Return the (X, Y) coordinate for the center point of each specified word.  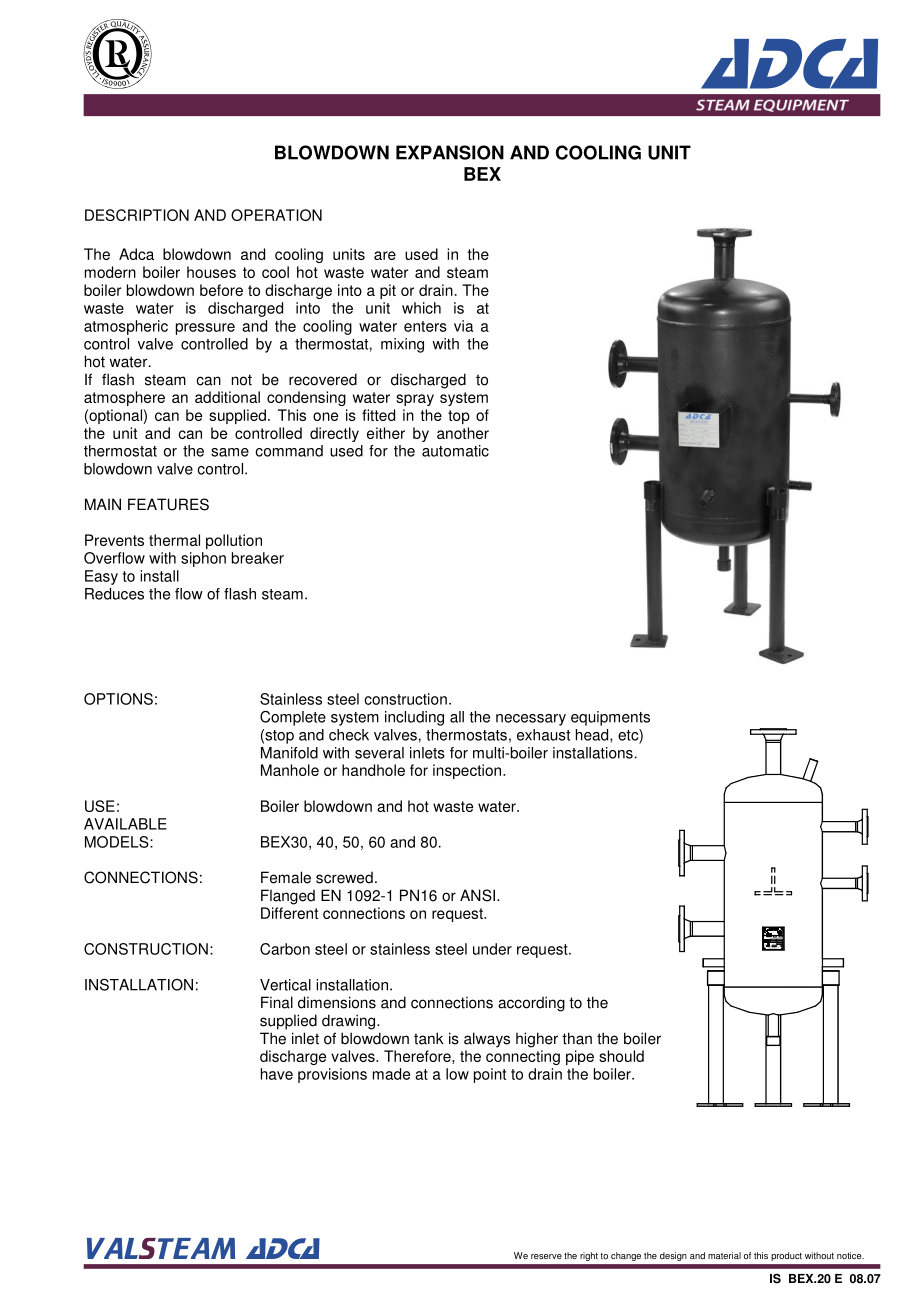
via (464, 326)
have (277, 1074)
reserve (546, 1256)
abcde (117, 54)
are (385, 255)
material (724, 1255)
